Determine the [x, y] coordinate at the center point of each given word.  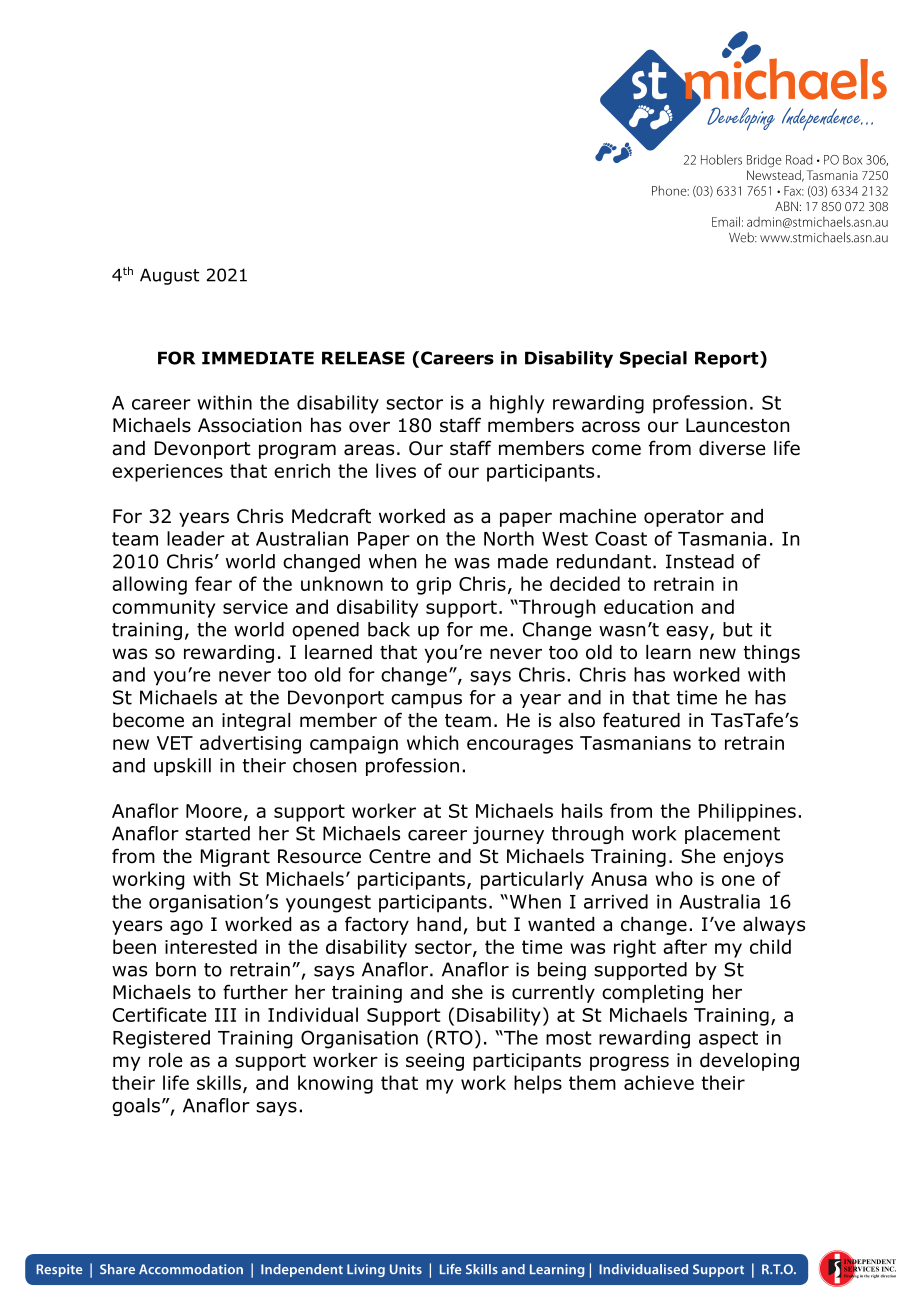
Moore [214, 811]
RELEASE [363, 358]
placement [732, 835]
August [169, 276]
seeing [435, 1062]
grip [433, 586]
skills [219, 1082]
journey [508, 835]
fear [213, 583]
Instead [700, 561]
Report [728, 359]
